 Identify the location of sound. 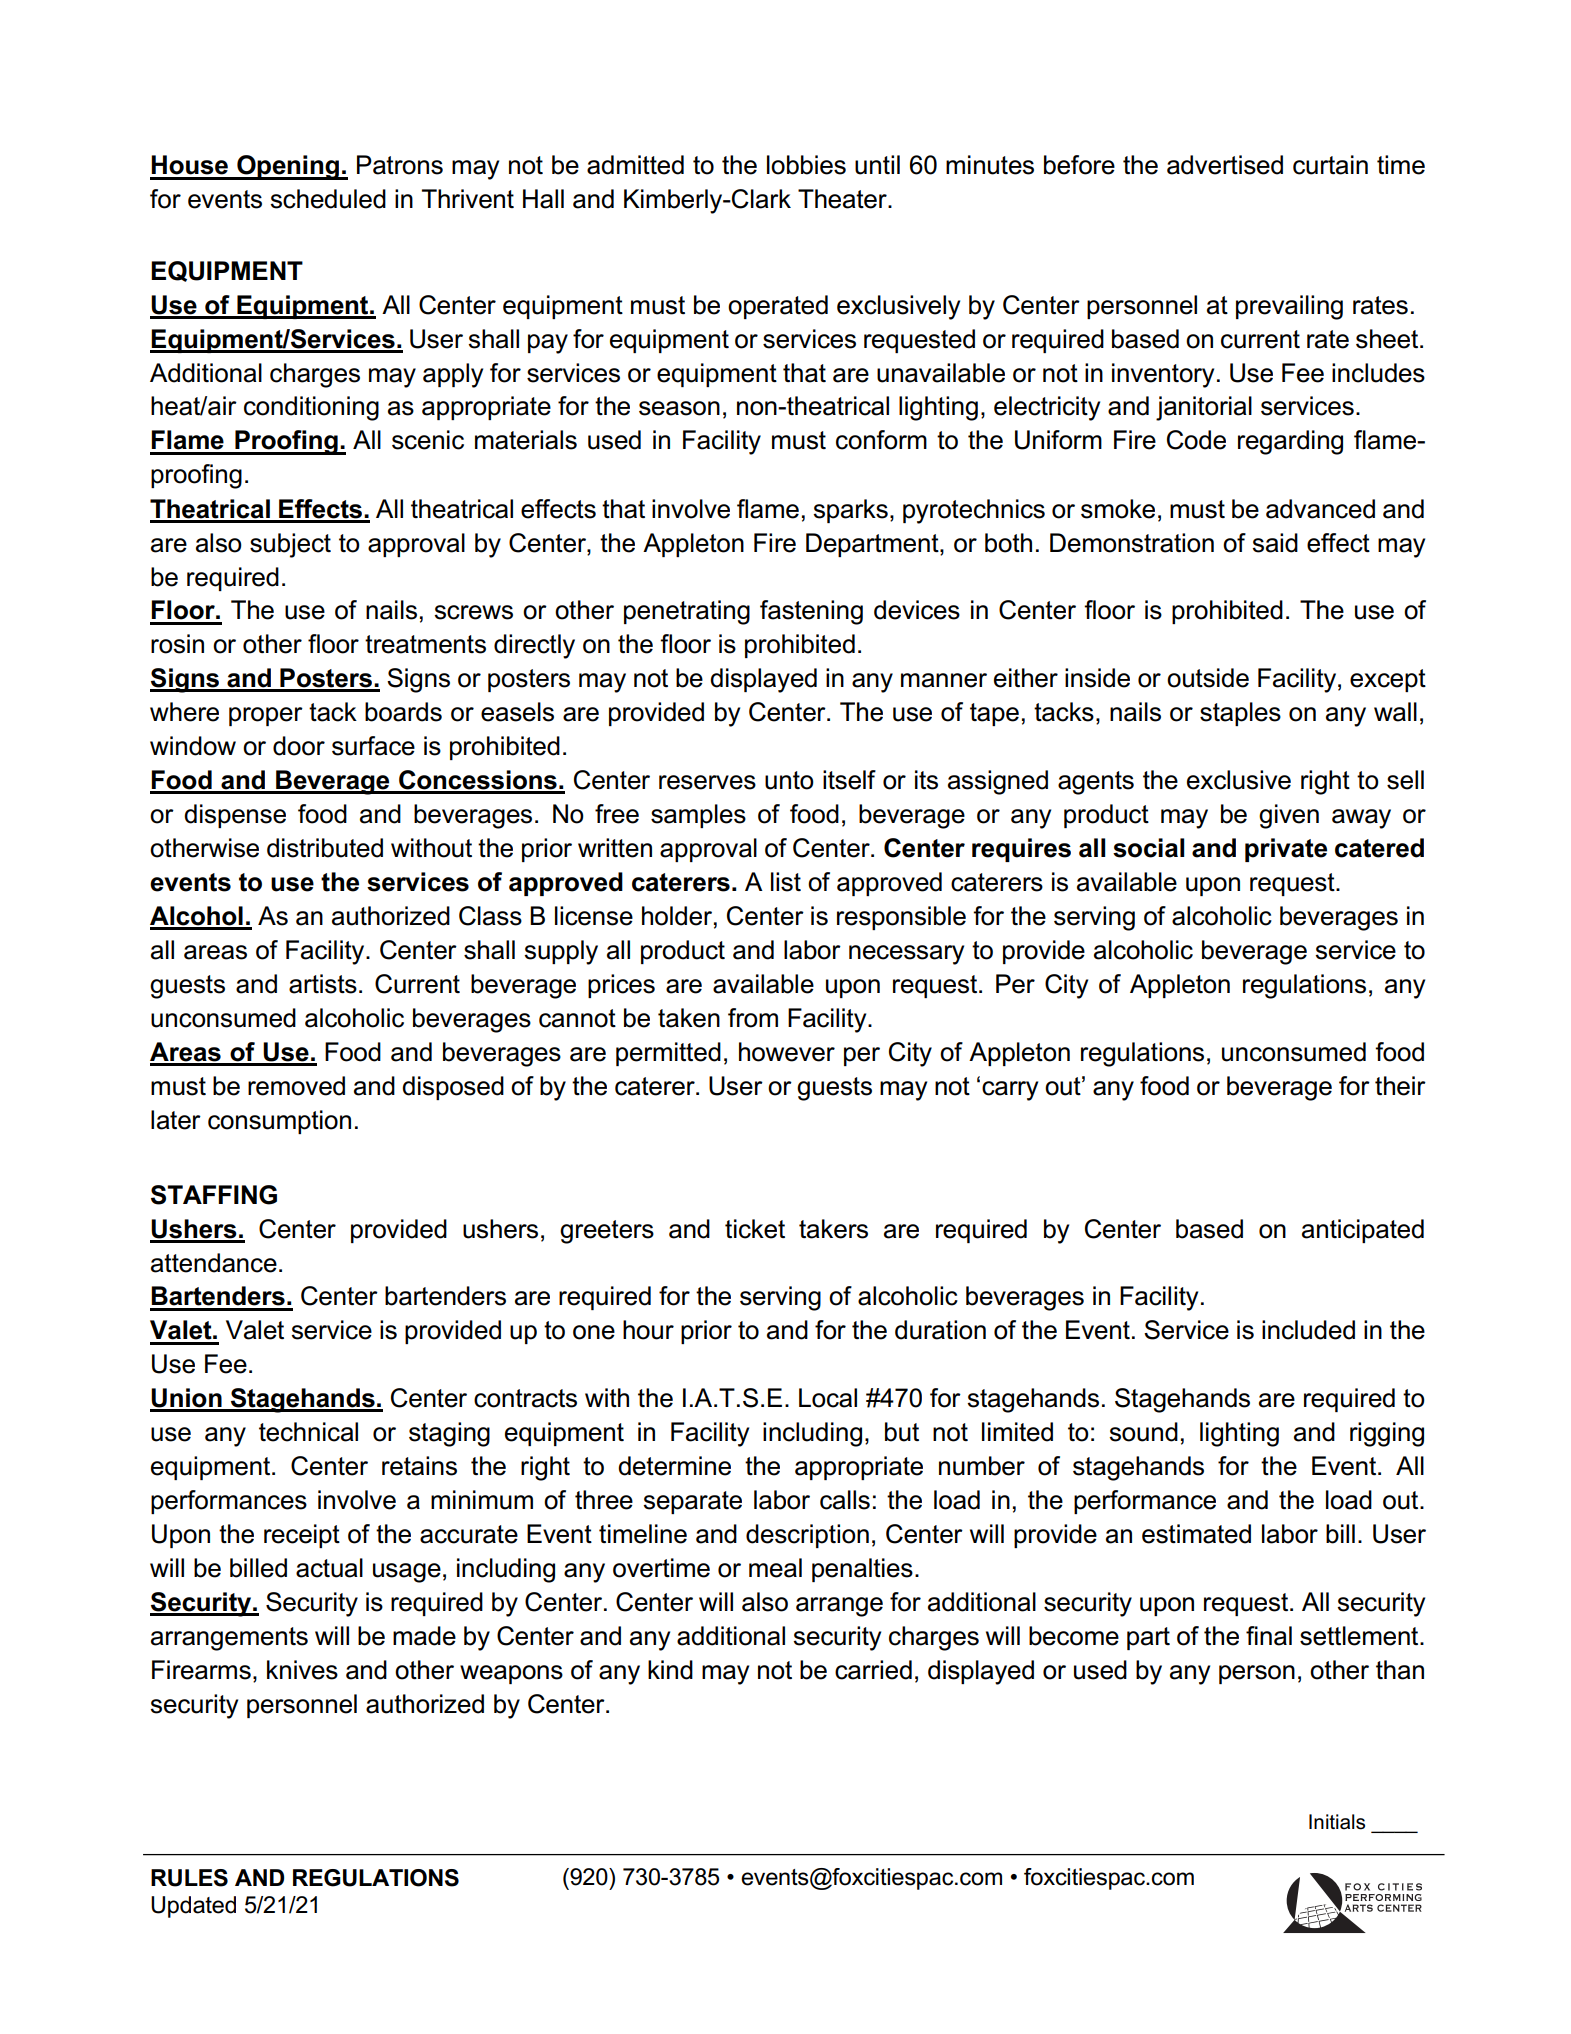
(1143, 1432).
